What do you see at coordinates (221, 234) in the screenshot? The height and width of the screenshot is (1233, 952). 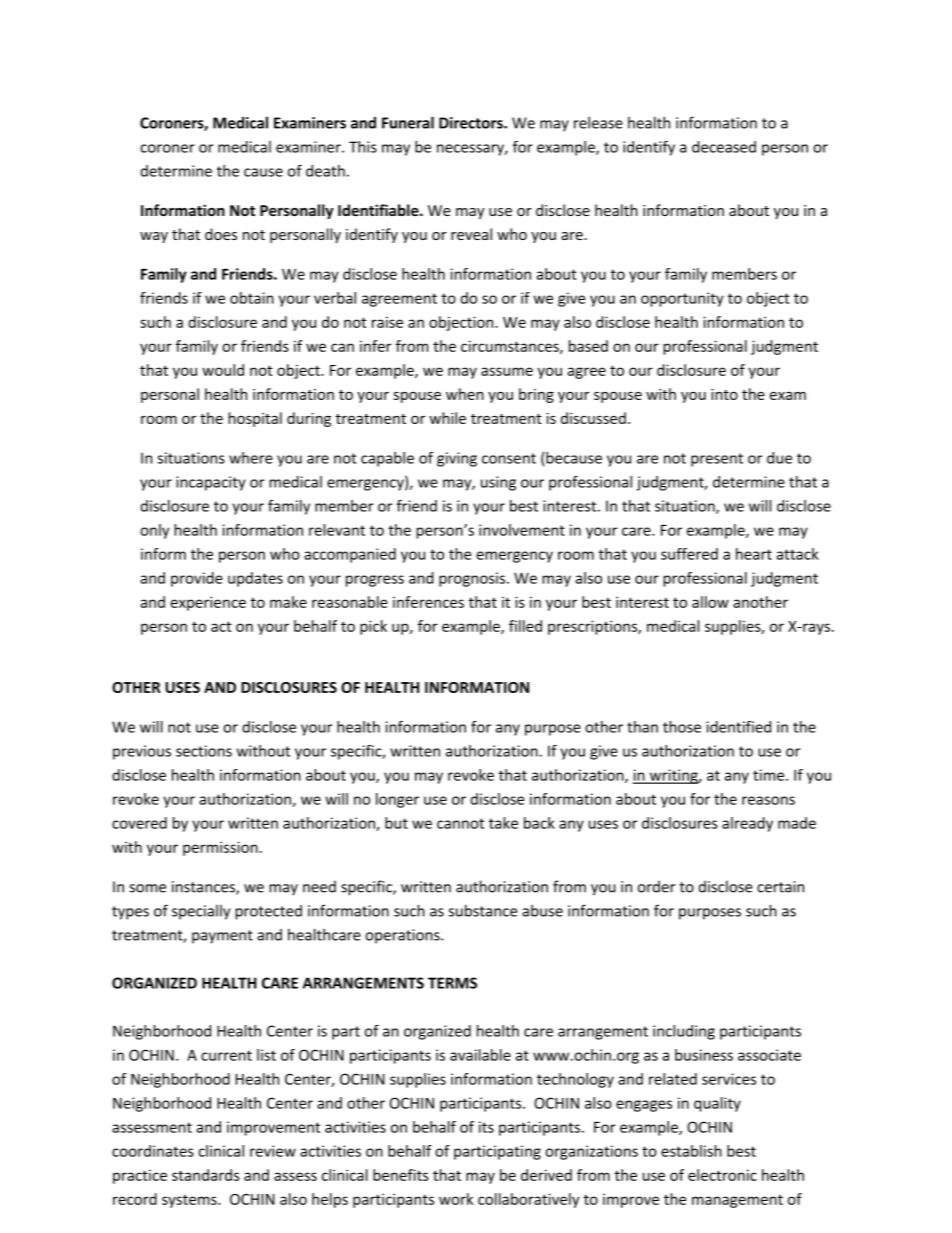 I see `does` at bounding box center [221, 234].
